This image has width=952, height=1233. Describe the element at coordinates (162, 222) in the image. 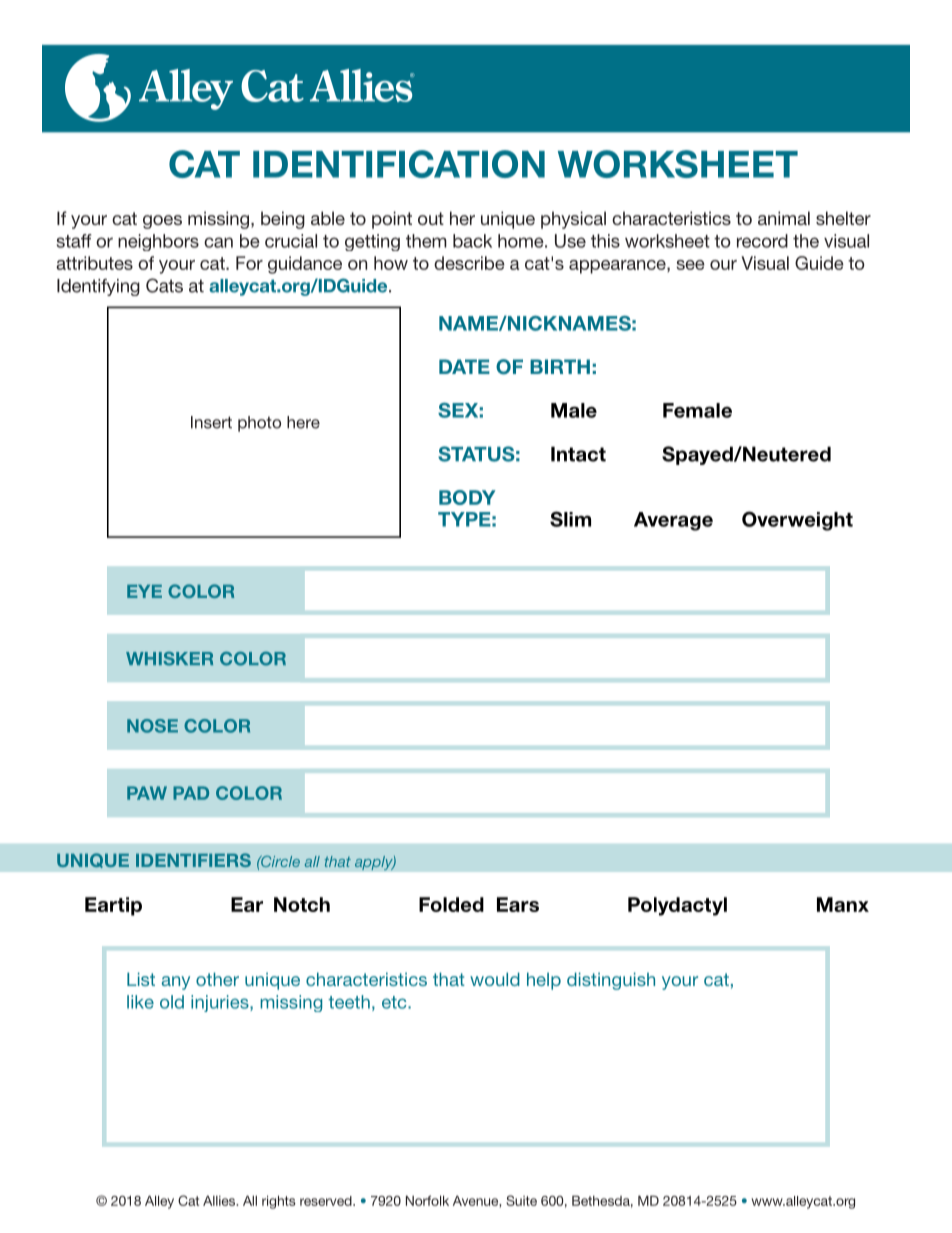

I see `goes` at that location.
